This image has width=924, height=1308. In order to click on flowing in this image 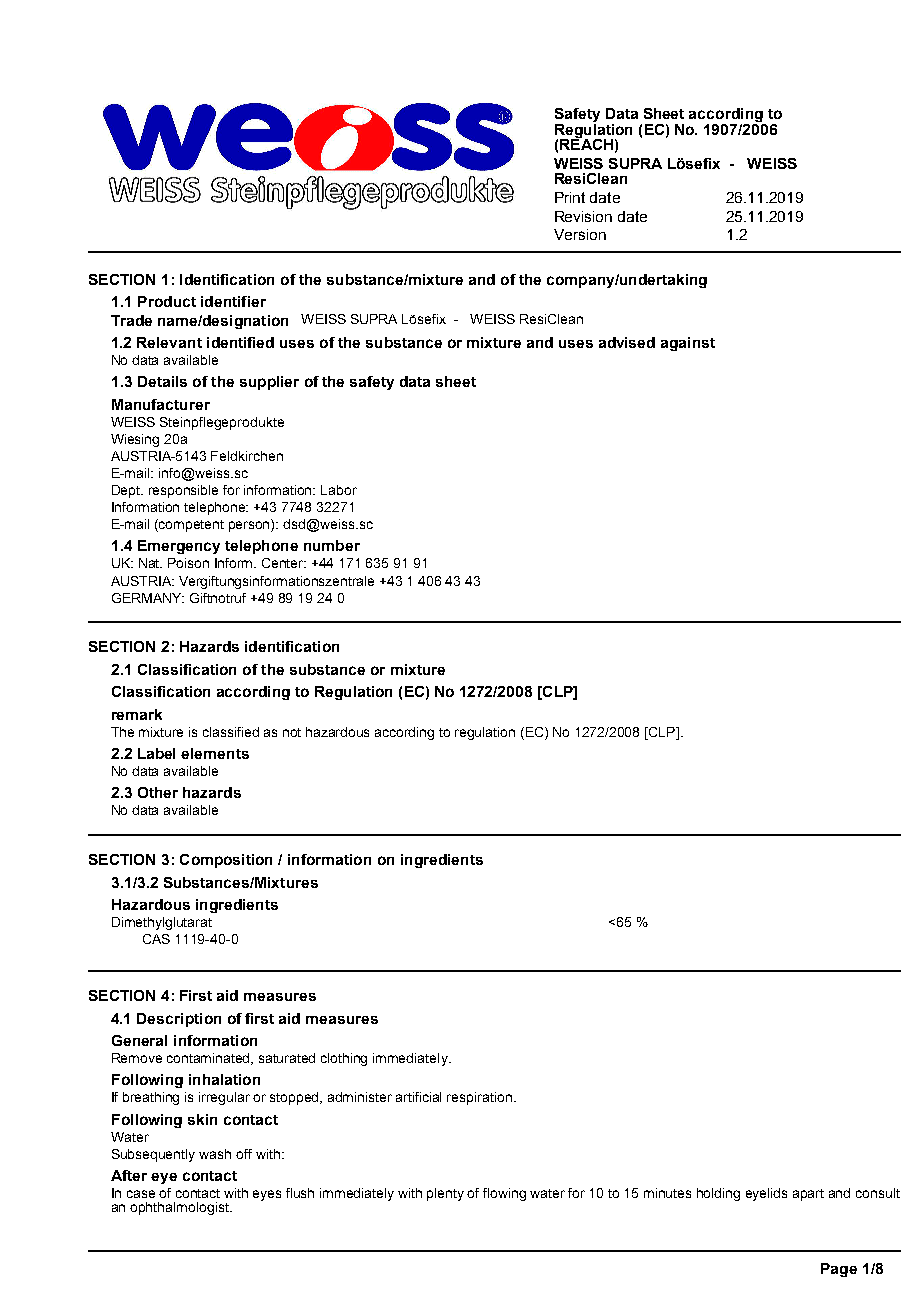, I will do `click(504, 1194)`.
